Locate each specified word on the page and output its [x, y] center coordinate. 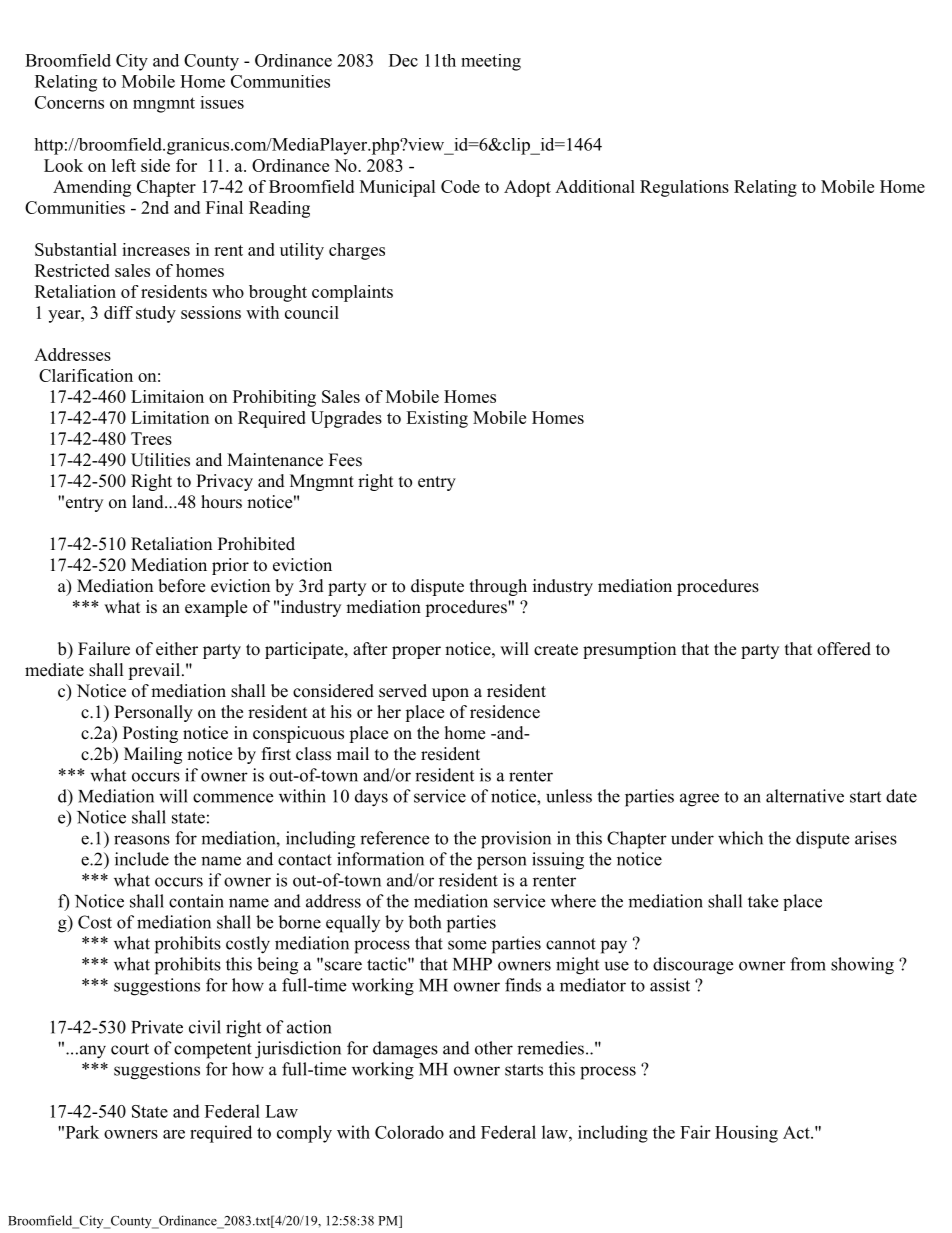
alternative [805, 796]
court [130, 1049]
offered [844, 649]
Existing [437, 419]
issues [222, 102]
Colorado [409, 1132]
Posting [150, 734]
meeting [491, 62]
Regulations [684, 188]
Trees [151, 438]
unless [569, 796]
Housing [746, 1134]
